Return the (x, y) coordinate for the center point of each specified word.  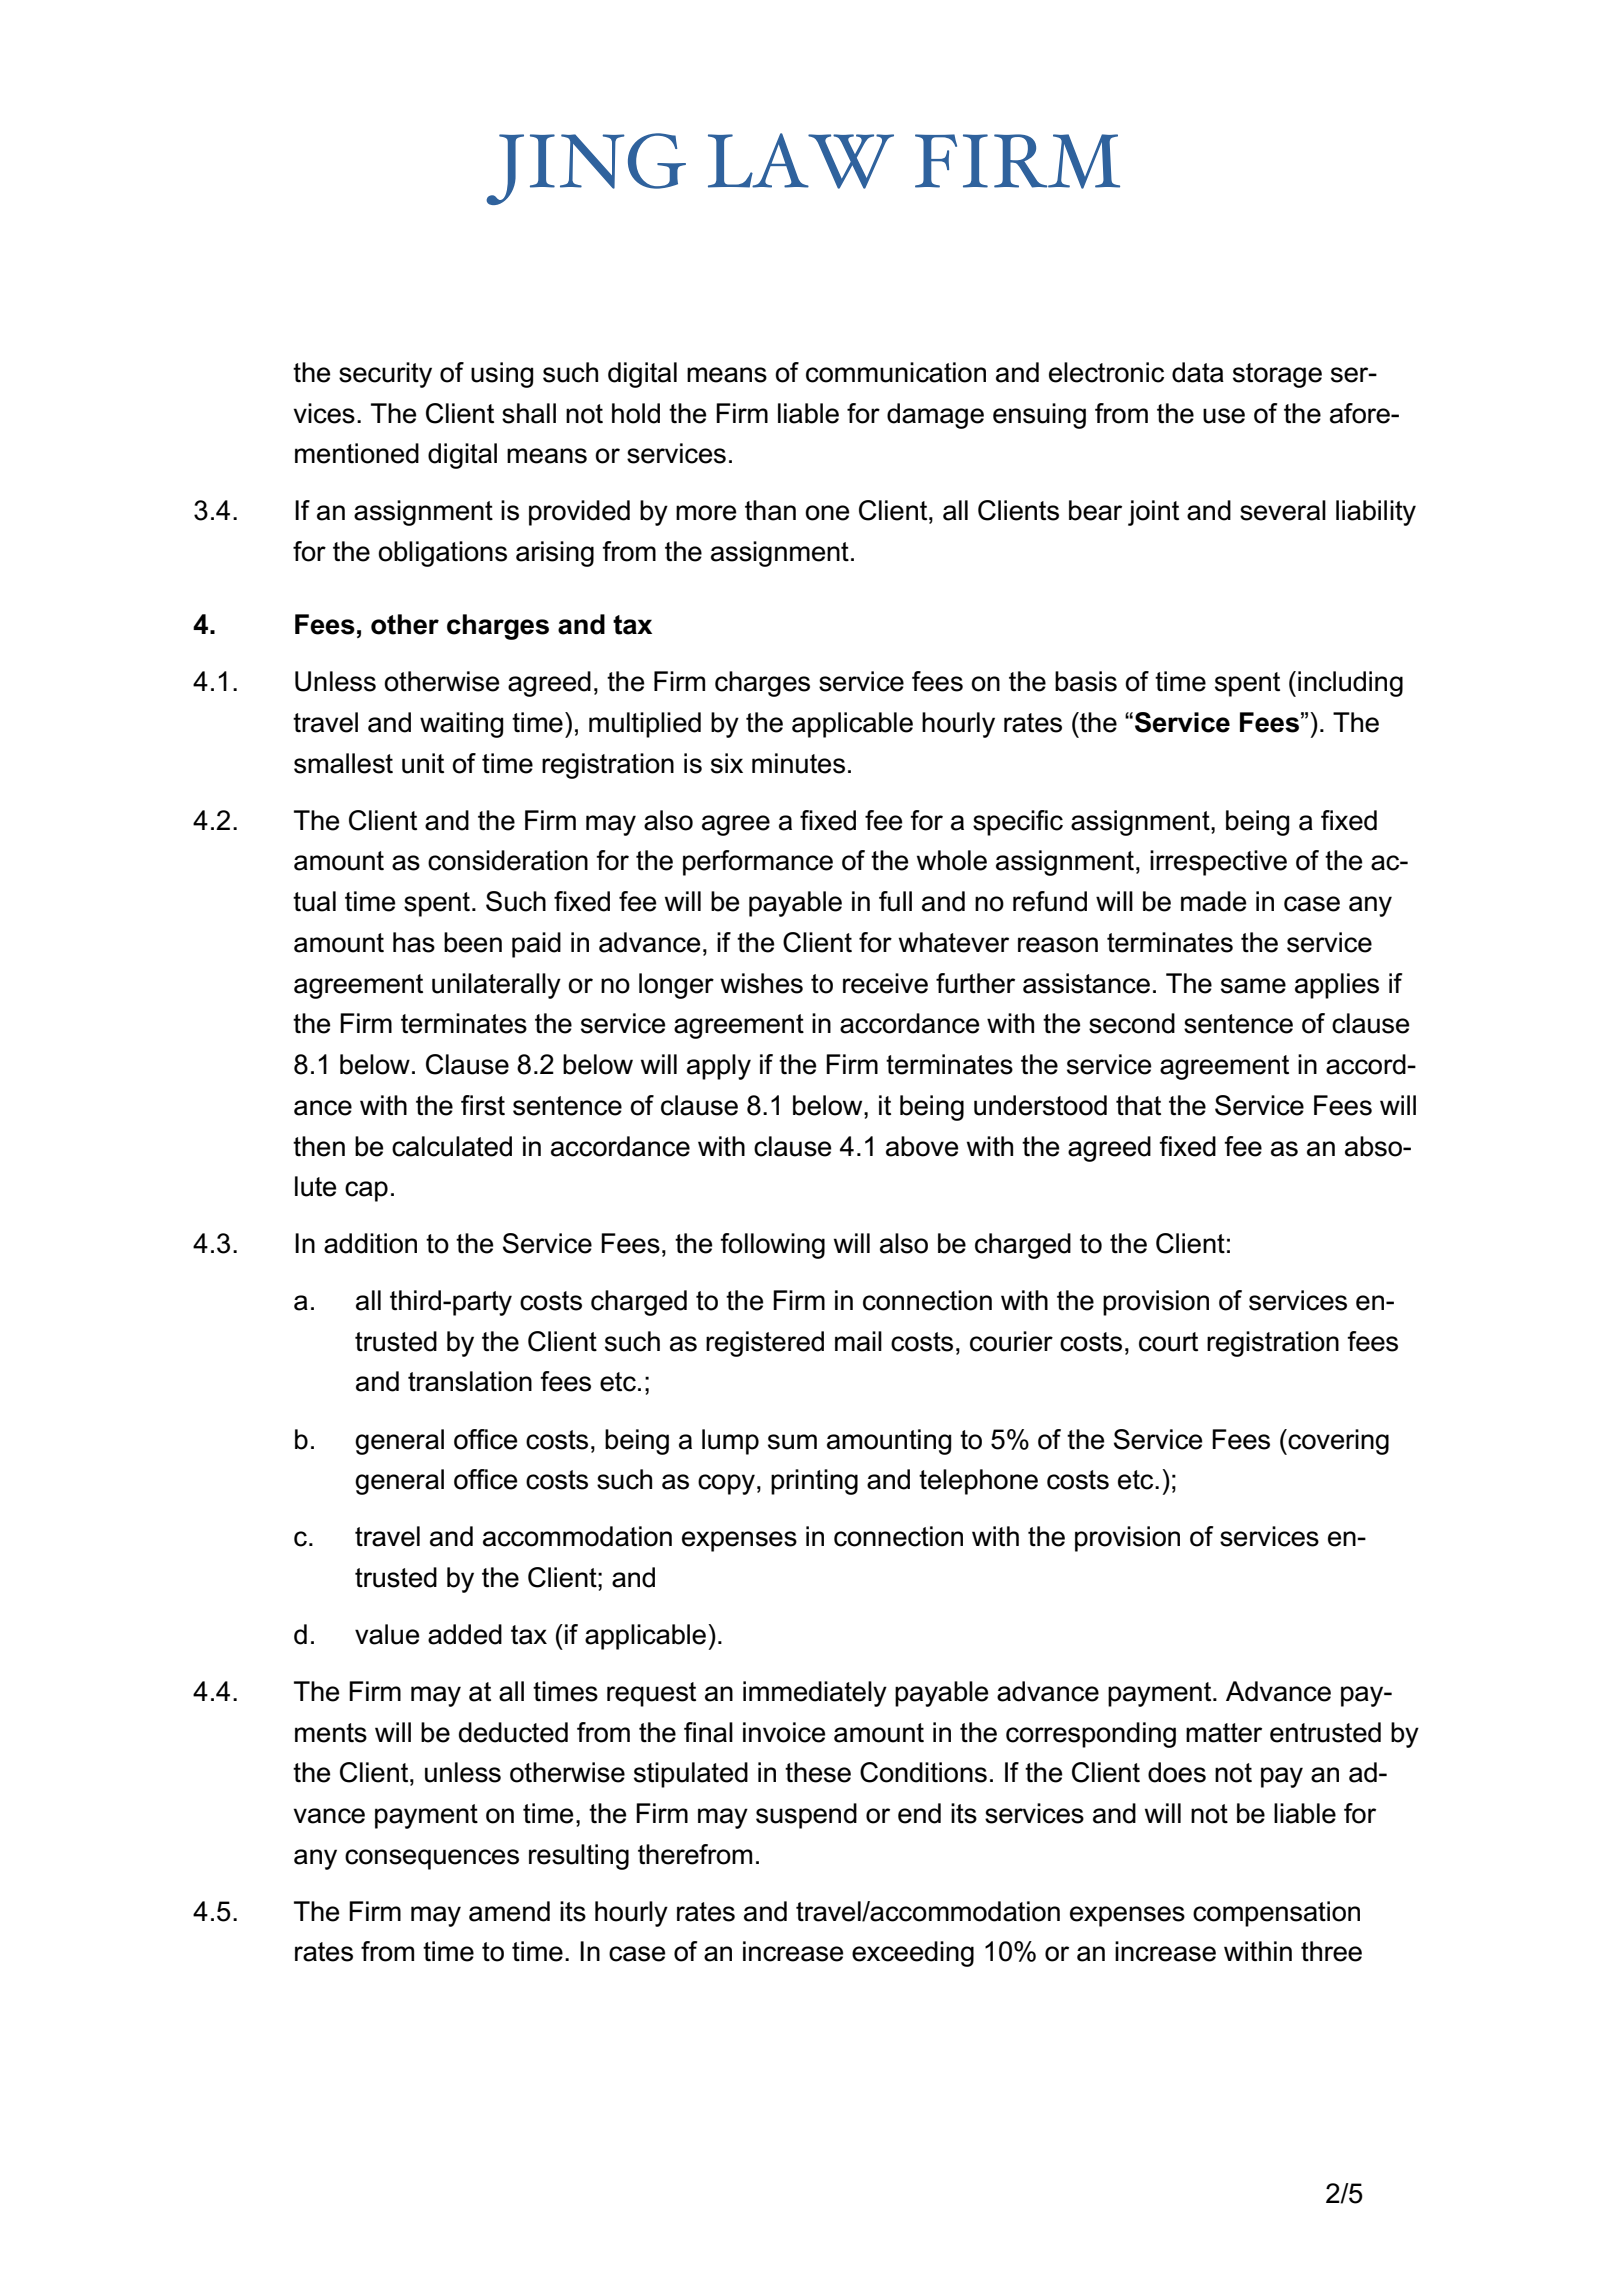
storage (1277, 375)
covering (1337, 1442)
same (1253, 986)
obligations (442, 554)
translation (470, 1381)
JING (586, 169)
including (1350, 684)
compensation (1276, 1914)
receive (885, 983)
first (483, 1105)
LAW (801, 161)
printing (814, 1482)
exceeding (913, 1954)
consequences (432, 1859)
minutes (798, 763)
